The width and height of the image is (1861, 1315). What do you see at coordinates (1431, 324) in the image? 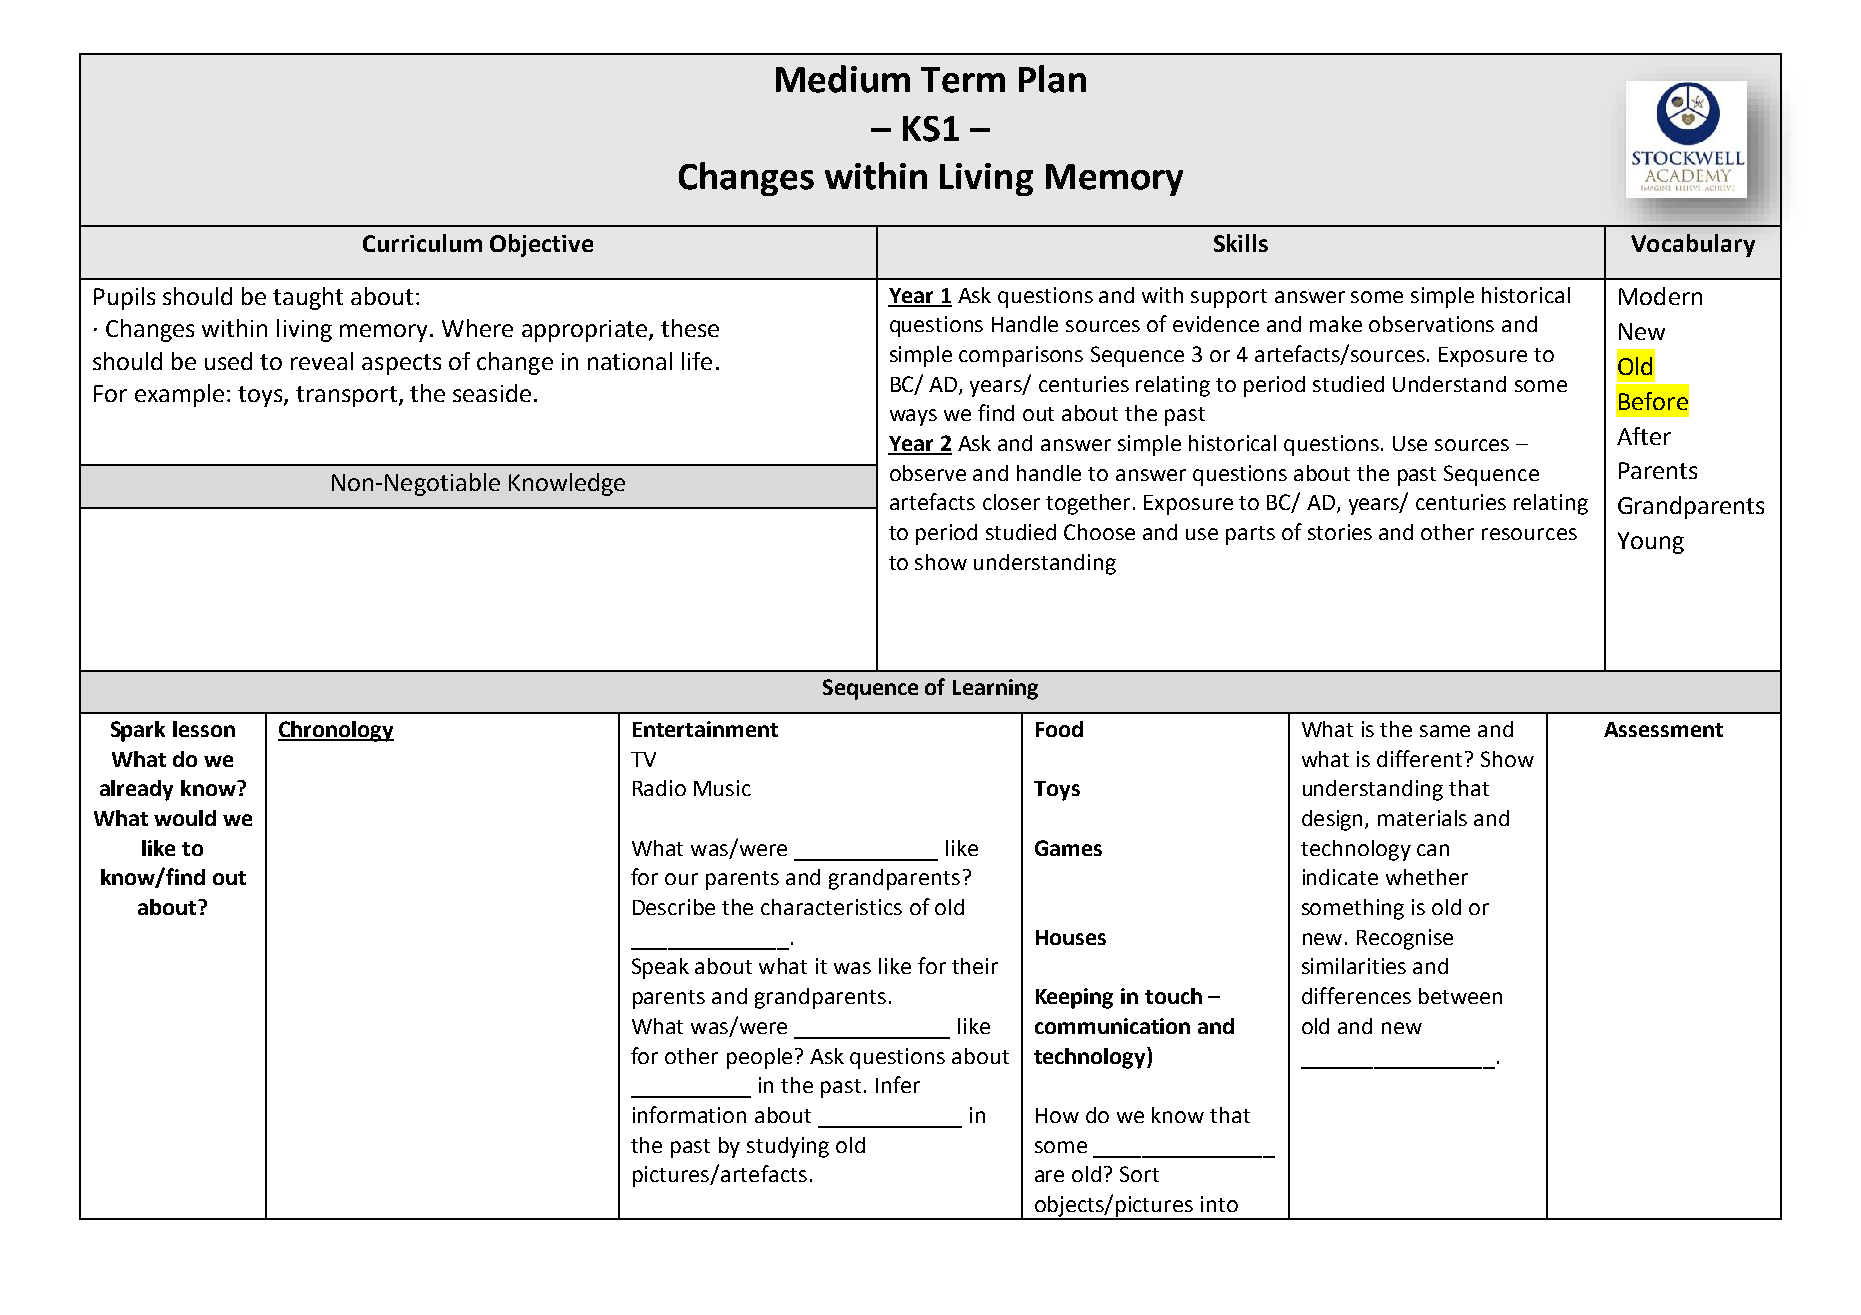
I see `observations` at bounding box center [1431, 324].
